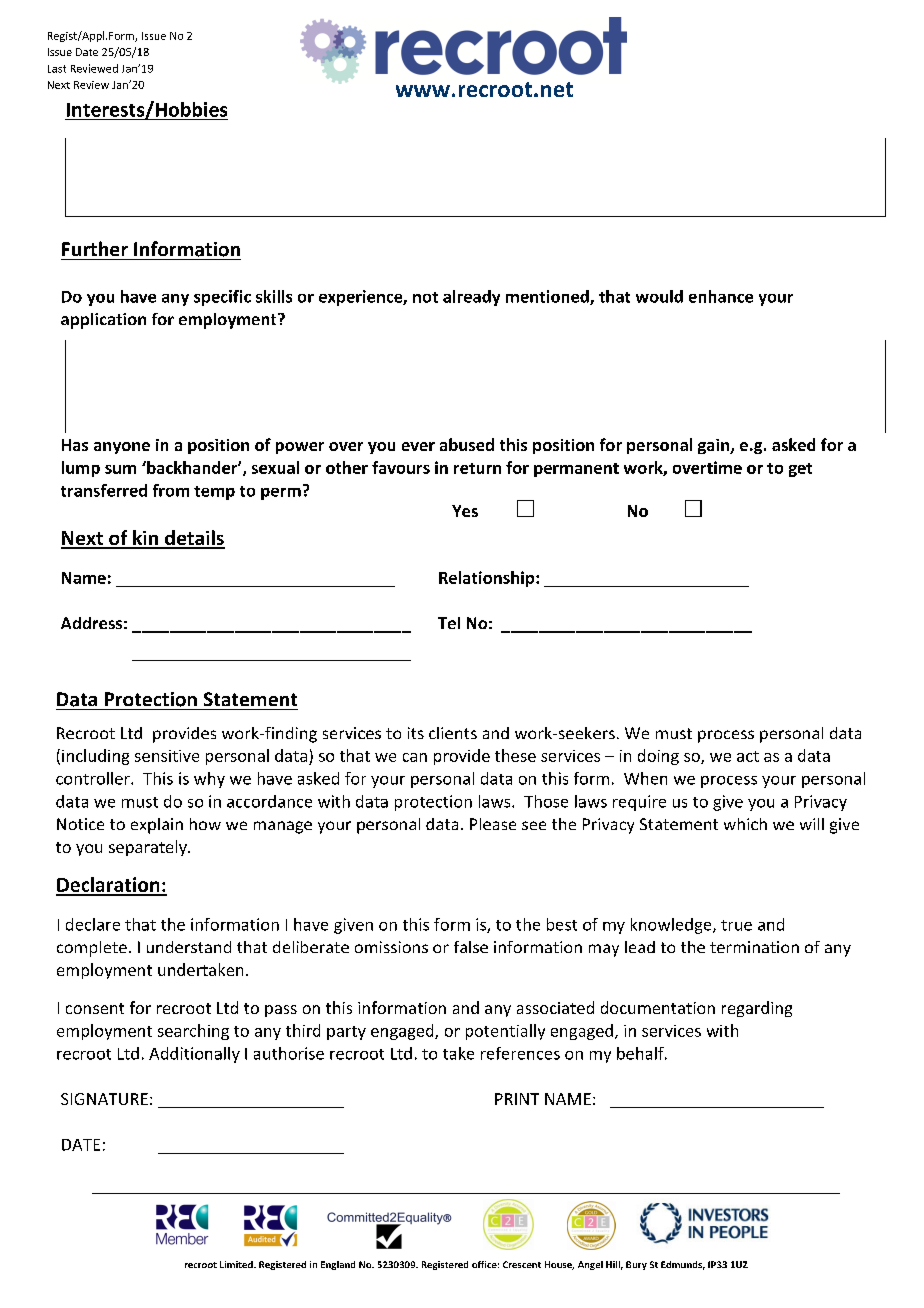 This screenshot has height=1308, width=924. What do you see at coordinates (736, 925) in the screenshot?
I see `true` at bounding box center [736, 925].
